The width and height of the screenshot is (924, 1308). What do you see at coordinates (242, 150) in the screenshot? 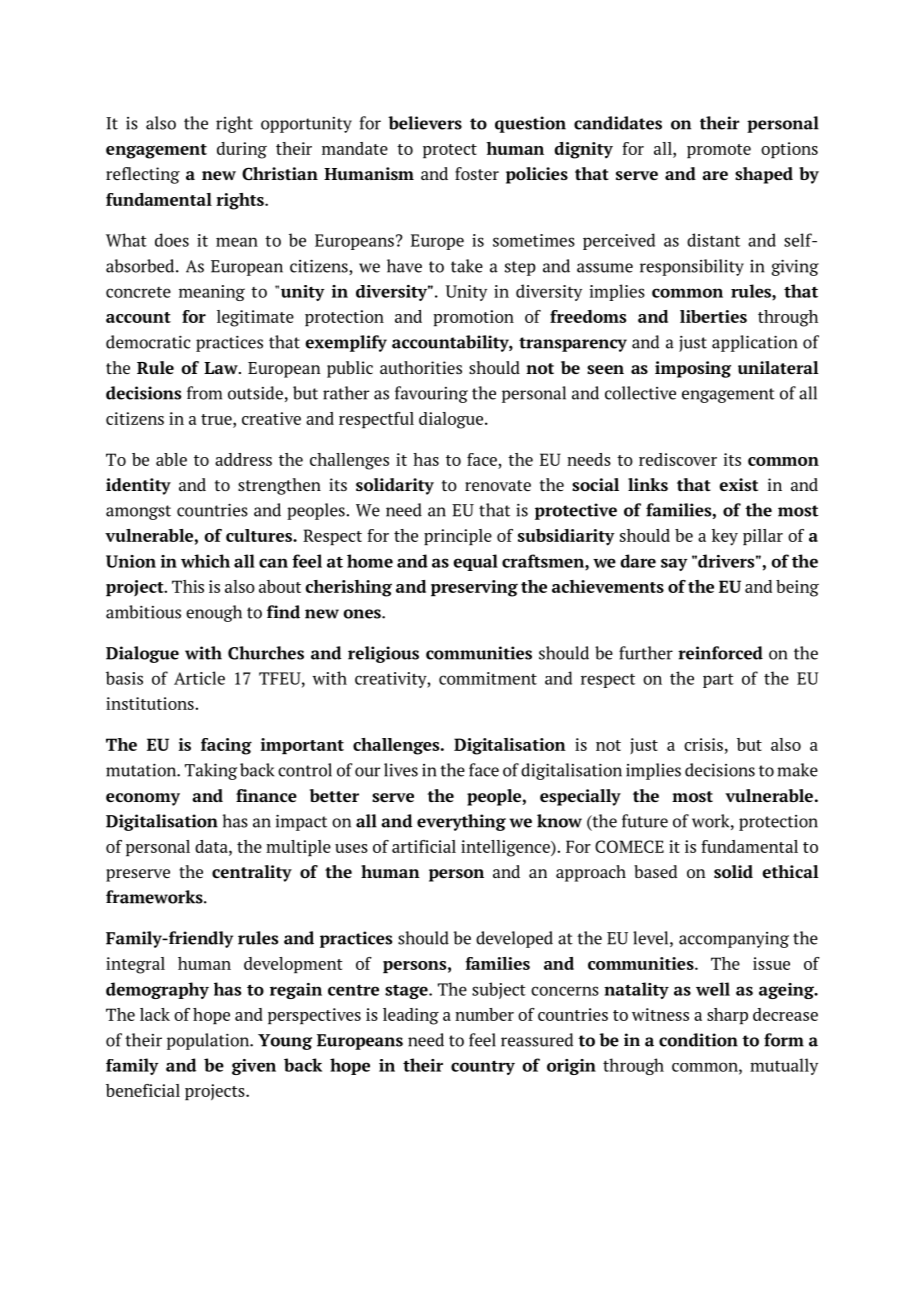
I see `during` at bounding box center [242, 150].
